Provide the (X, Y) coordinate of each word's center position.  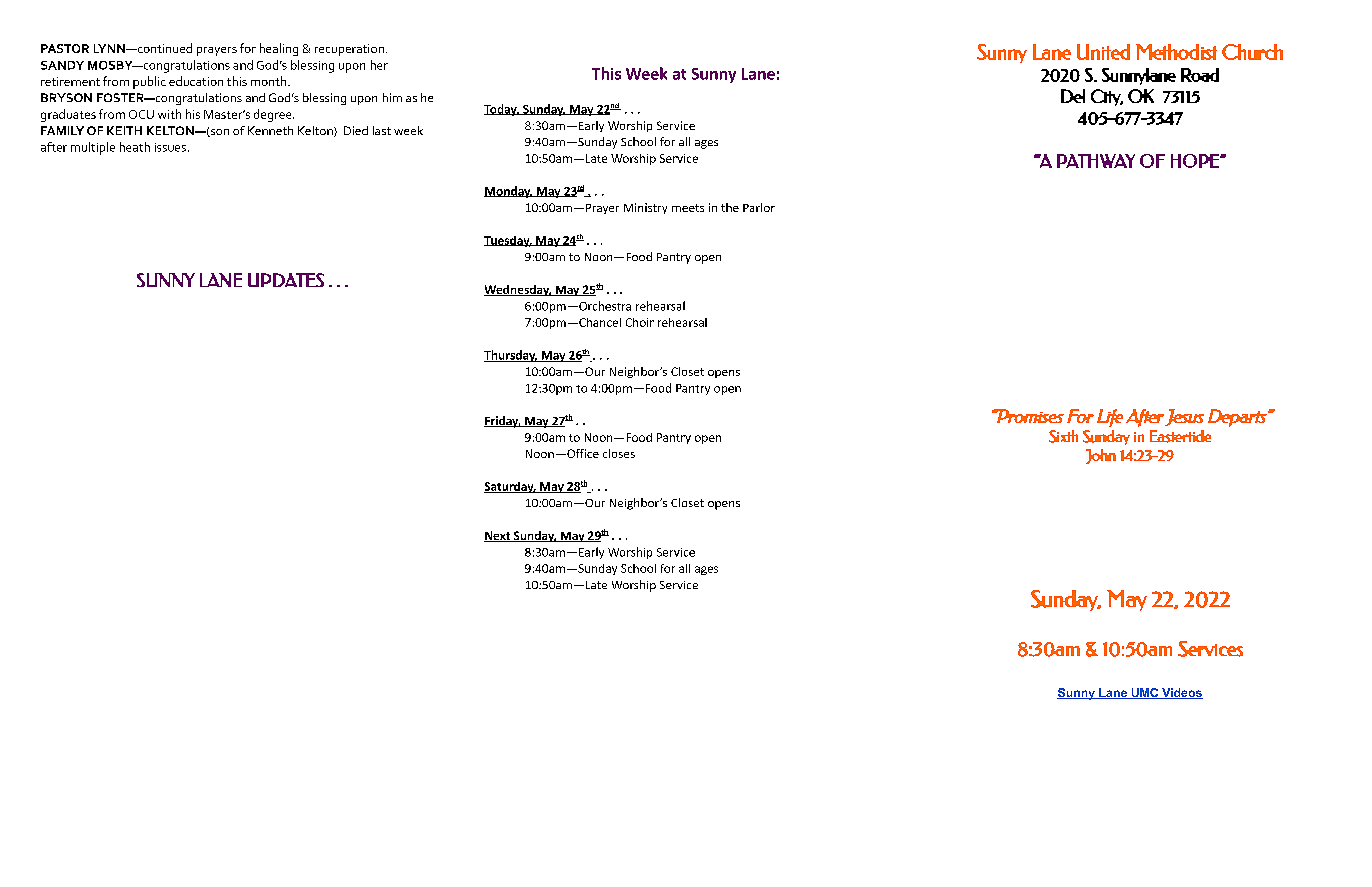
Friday (502, 422)
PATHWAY (1096, 161)
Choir (640, 322)
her (379, 65)
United (1103, 52)
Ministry (645, 208)
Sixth (1063, 436)
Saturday (510, 487)
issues (170, 147)
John (1101, 456)
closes (619, 453)
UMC (1145, 693)
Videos (1181, 693)
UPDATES (286, 280)
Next (498, 536)
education (196, 81)
